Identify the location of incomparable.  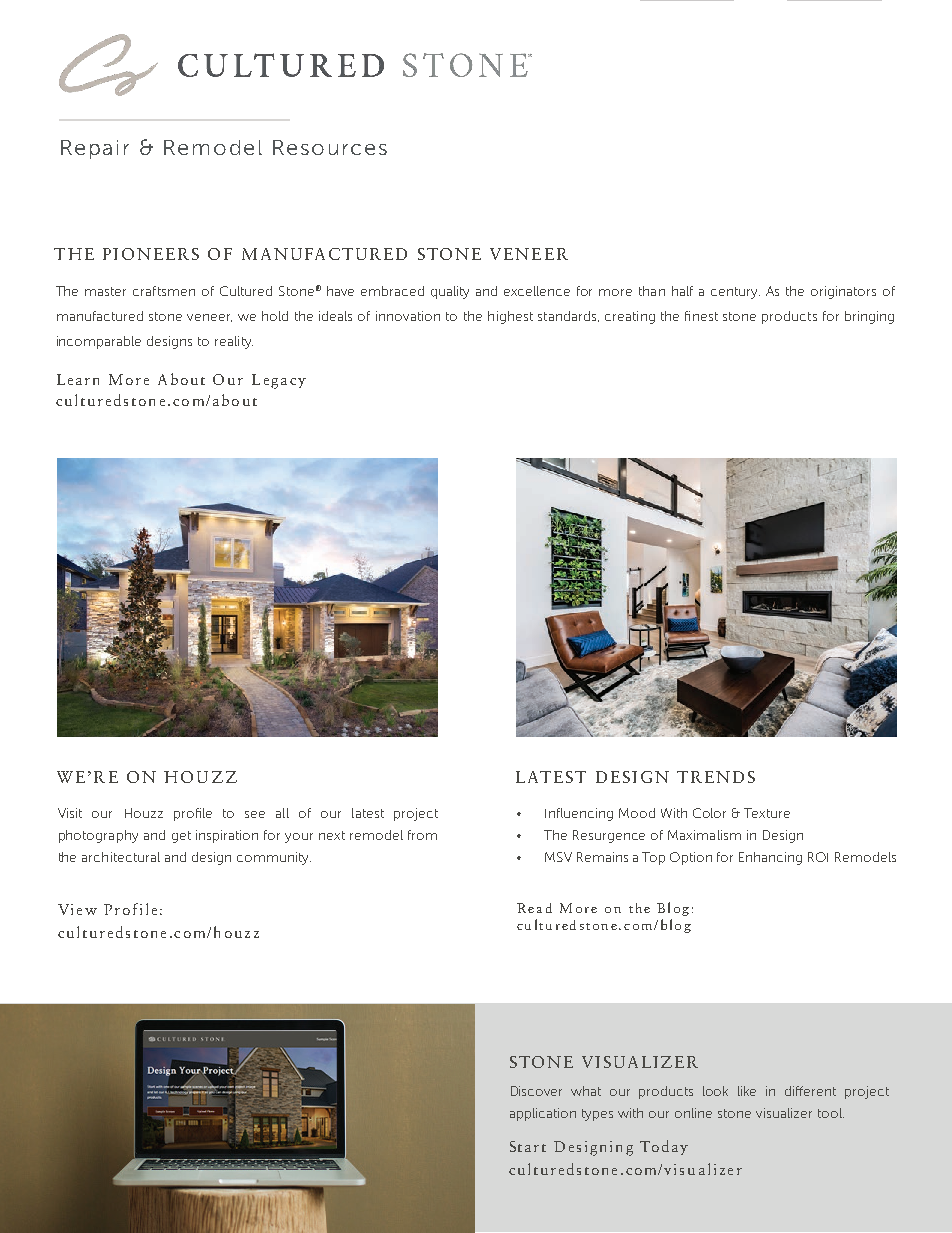
(99, 342).
